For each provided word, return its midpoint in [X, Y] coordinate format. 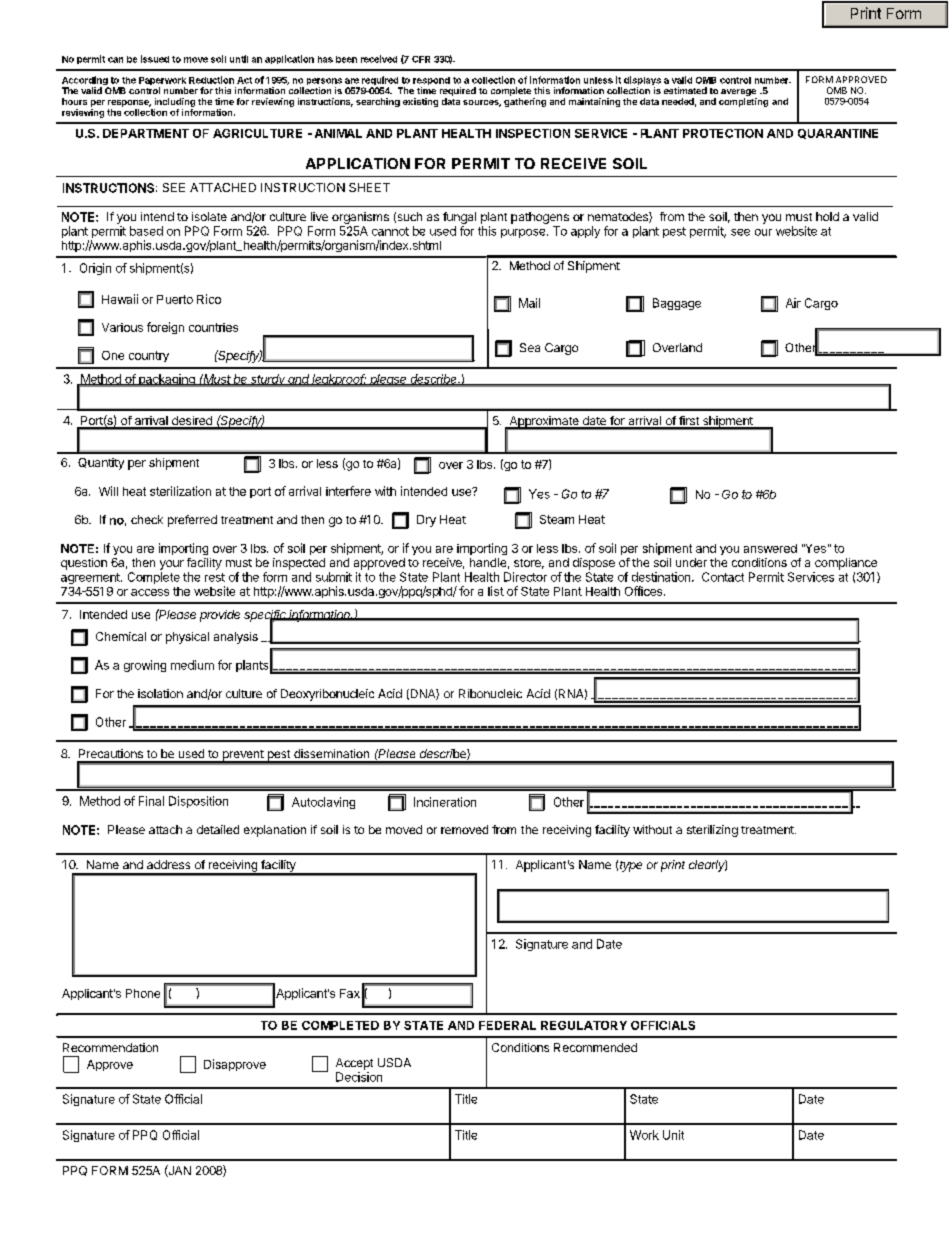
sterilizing [712, 831]
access [150, 592]
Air [793, 303]
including [175, 102]
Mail [529, 303]
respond [431, 82]
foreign [165, 328]
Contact [723, 577]
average [739, 94]
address [168, 864]
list [496, 591]
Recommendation [110, 1047]
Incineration [445, 802]
